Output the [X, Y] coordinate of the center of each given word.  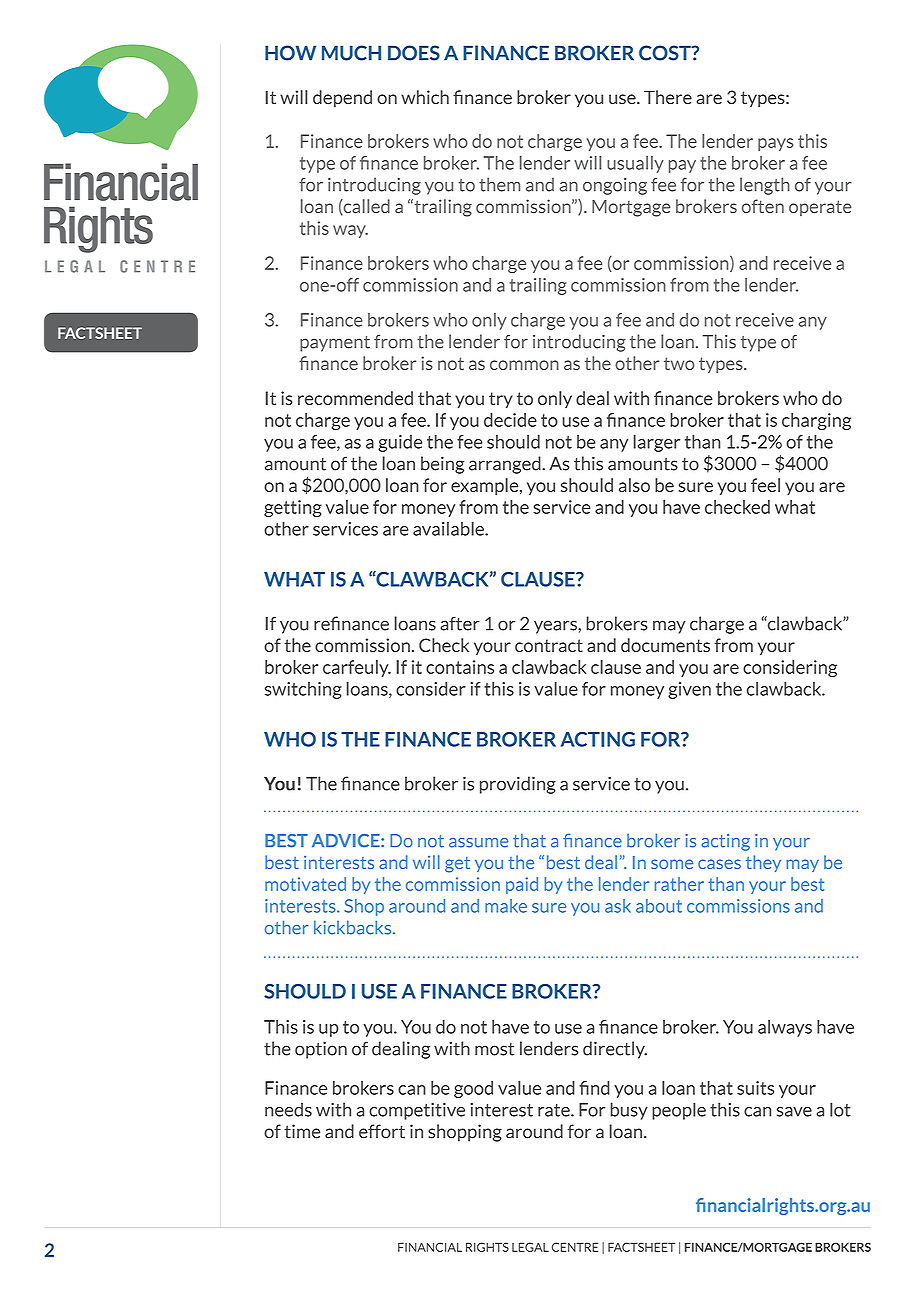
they [763, 863]
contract [549, 645]
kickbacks [354, 927]
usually [635, 164]
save [794, 1112]
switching [303, 690]
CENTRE [575, 1247]
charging [816, 421]
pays [775, 144]
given [689, 690]
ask [618, 906]
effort [382, 1131]
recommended [355, 398]
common [524, 365]
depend [342, 99]
